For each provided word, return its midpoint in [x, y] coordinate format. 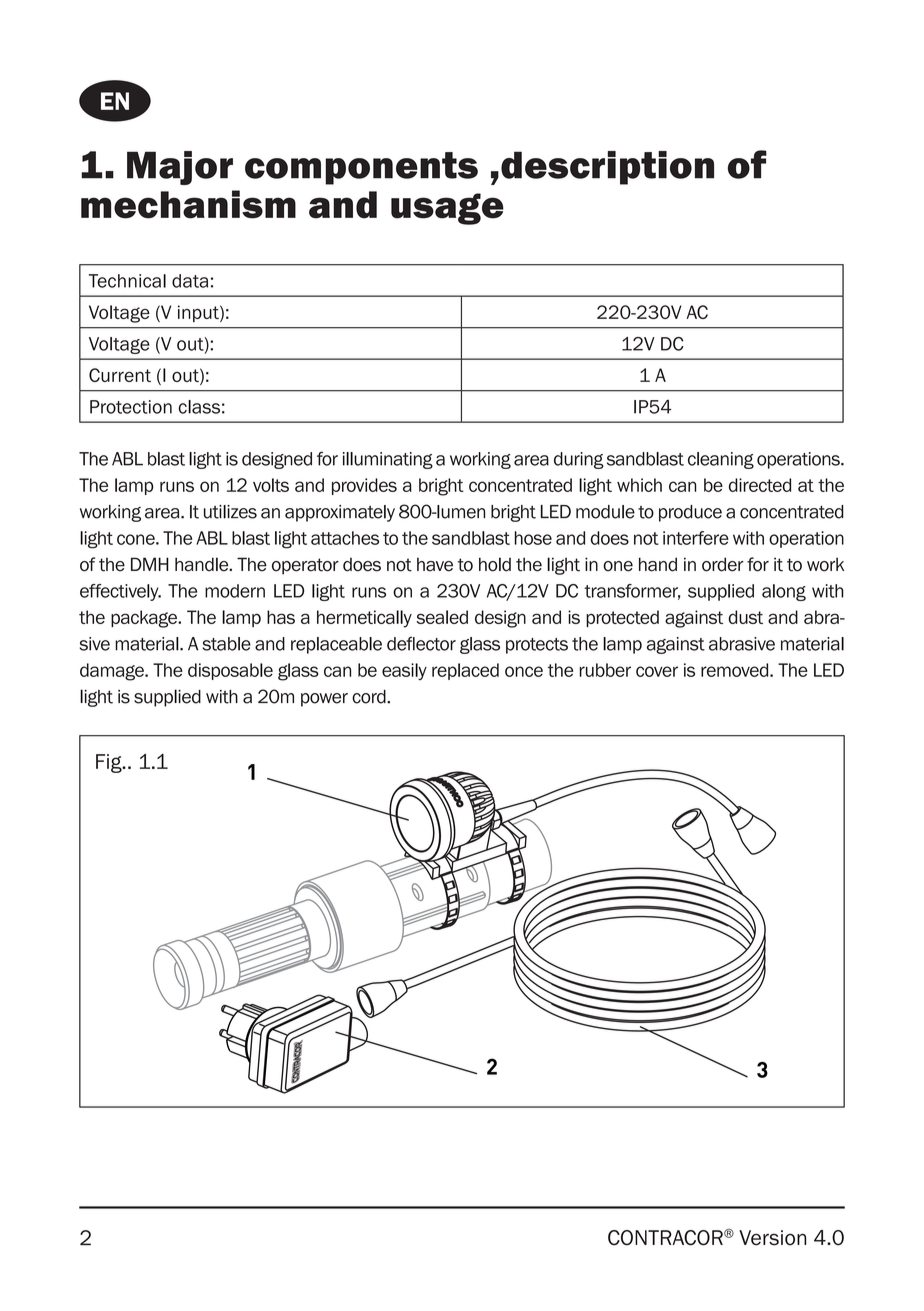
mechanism [188, 204]
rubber [605, 670]
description [607, 168]
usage [447, 209]
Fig [110, 763]
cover [657, 671]
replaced [465, 671]
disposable [230, 671]
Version [772, 1238]
